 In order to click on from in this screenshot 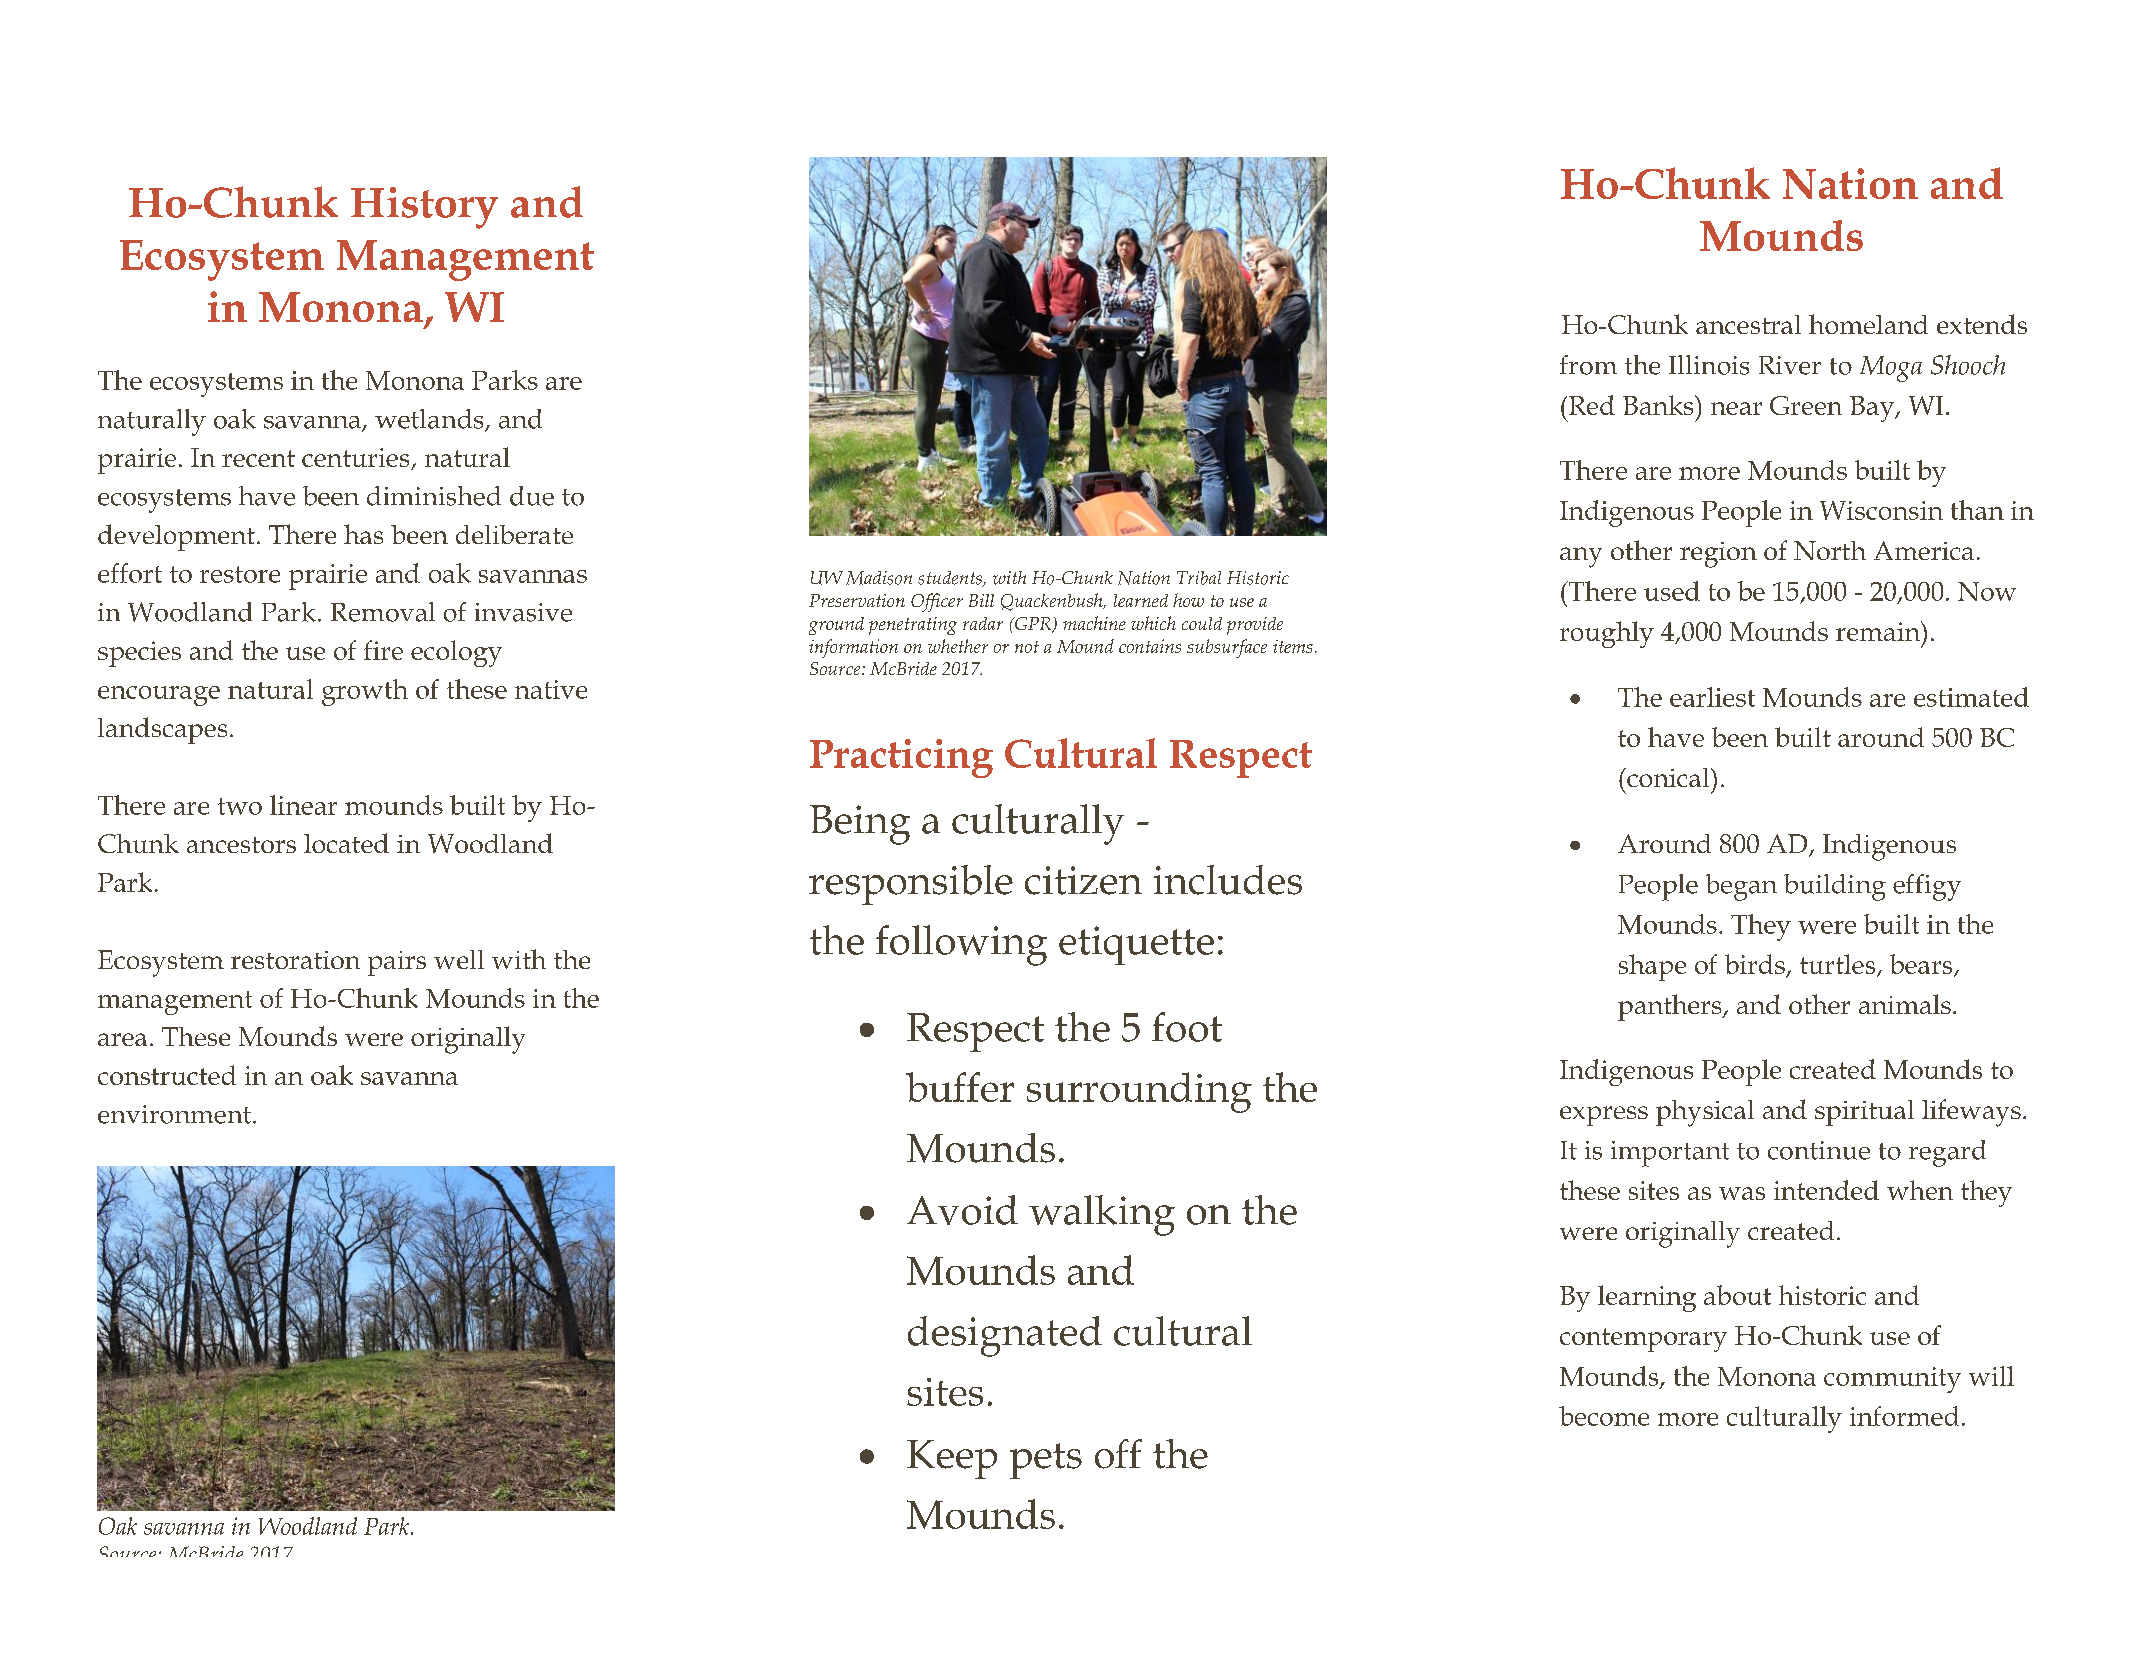, I will do `click(1588, 365)`.
